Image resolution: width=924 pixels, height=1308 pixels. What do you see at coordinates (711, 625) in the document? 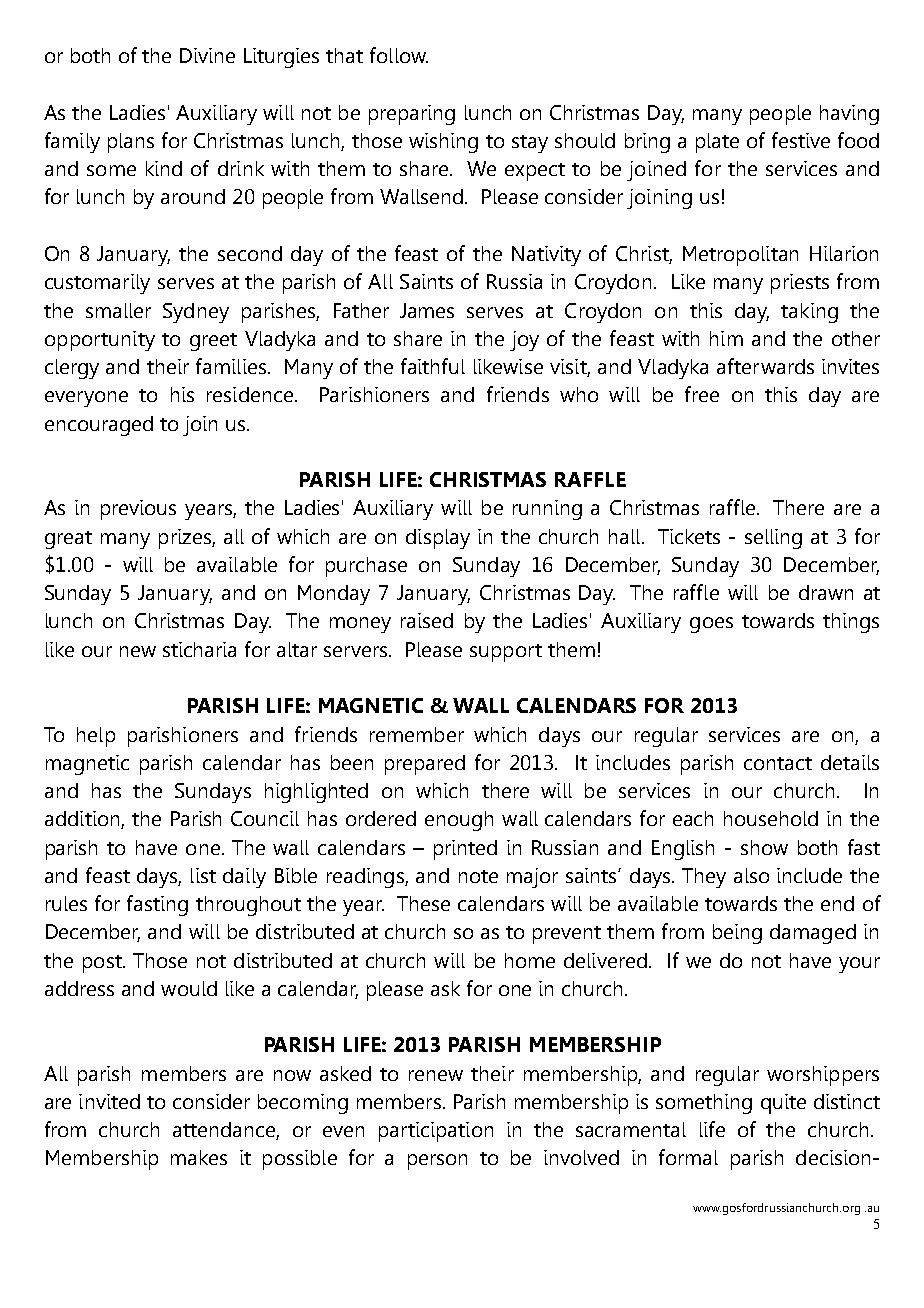
I see `goes` at bounding box center [711, 625].
